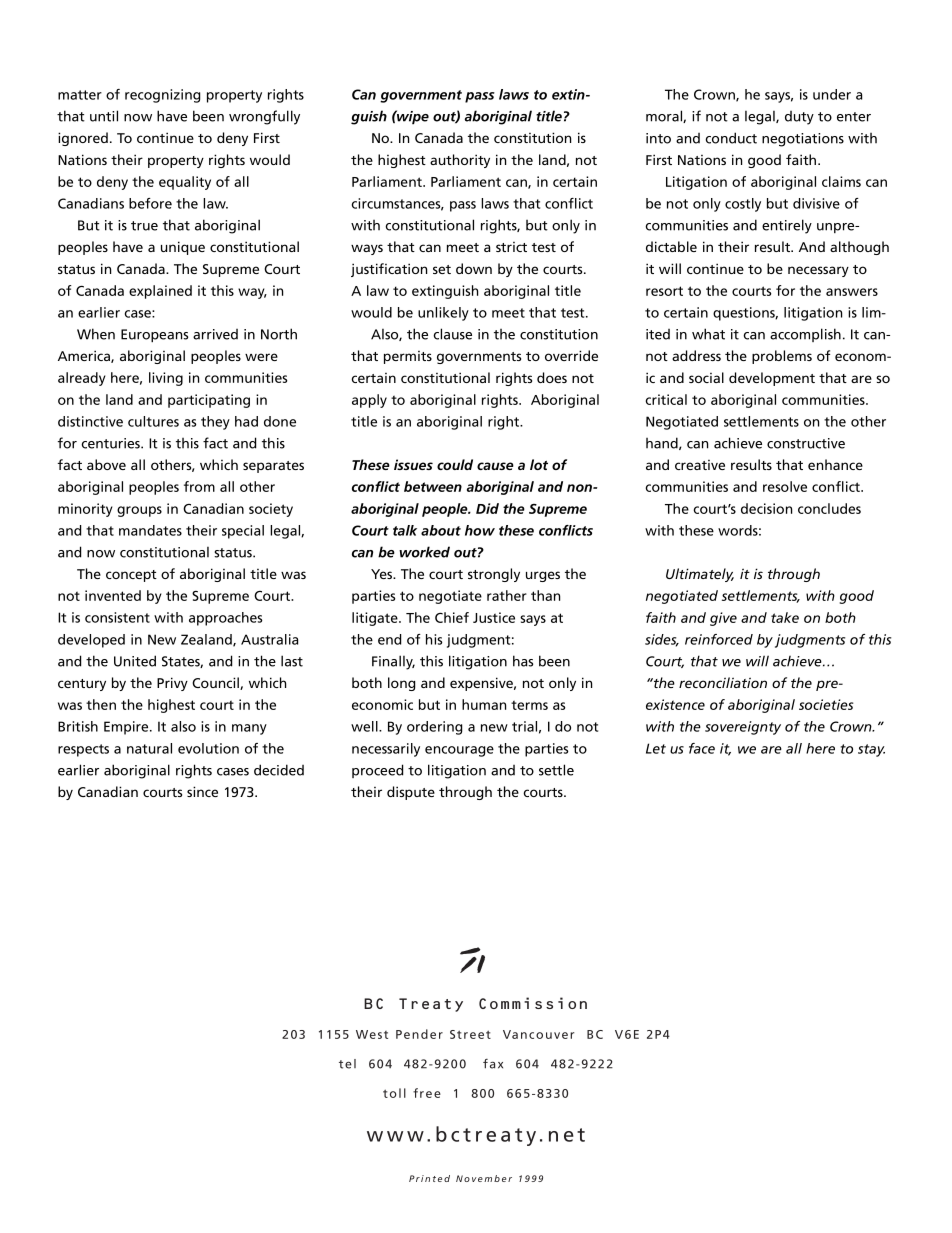  What do you see at coordinates (493, 1064) in the screenshot?
I see `fax` at bounding box center [493, 1064].
